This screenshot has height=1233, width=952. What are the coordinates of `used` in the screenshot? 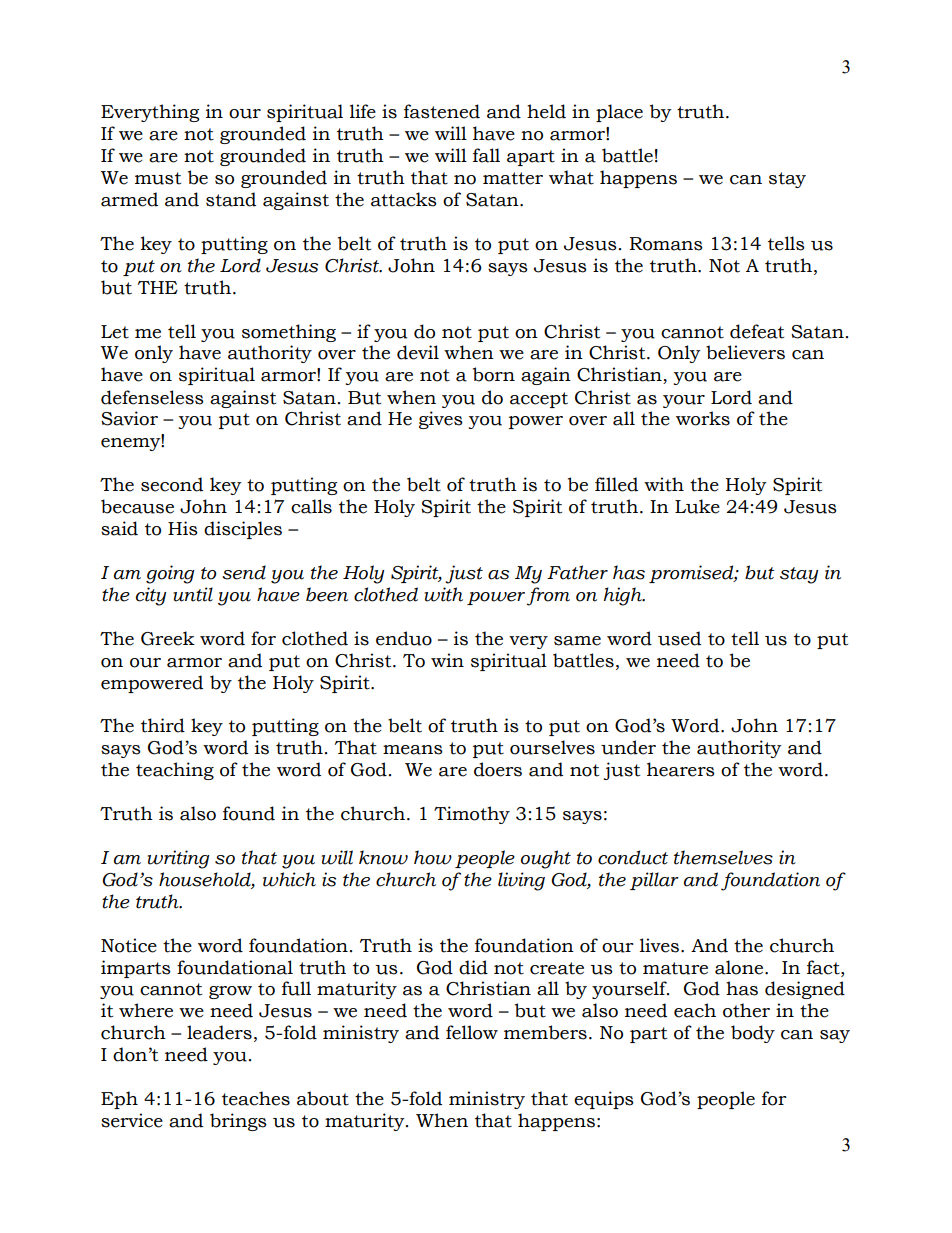 It's located at (679, 638).
